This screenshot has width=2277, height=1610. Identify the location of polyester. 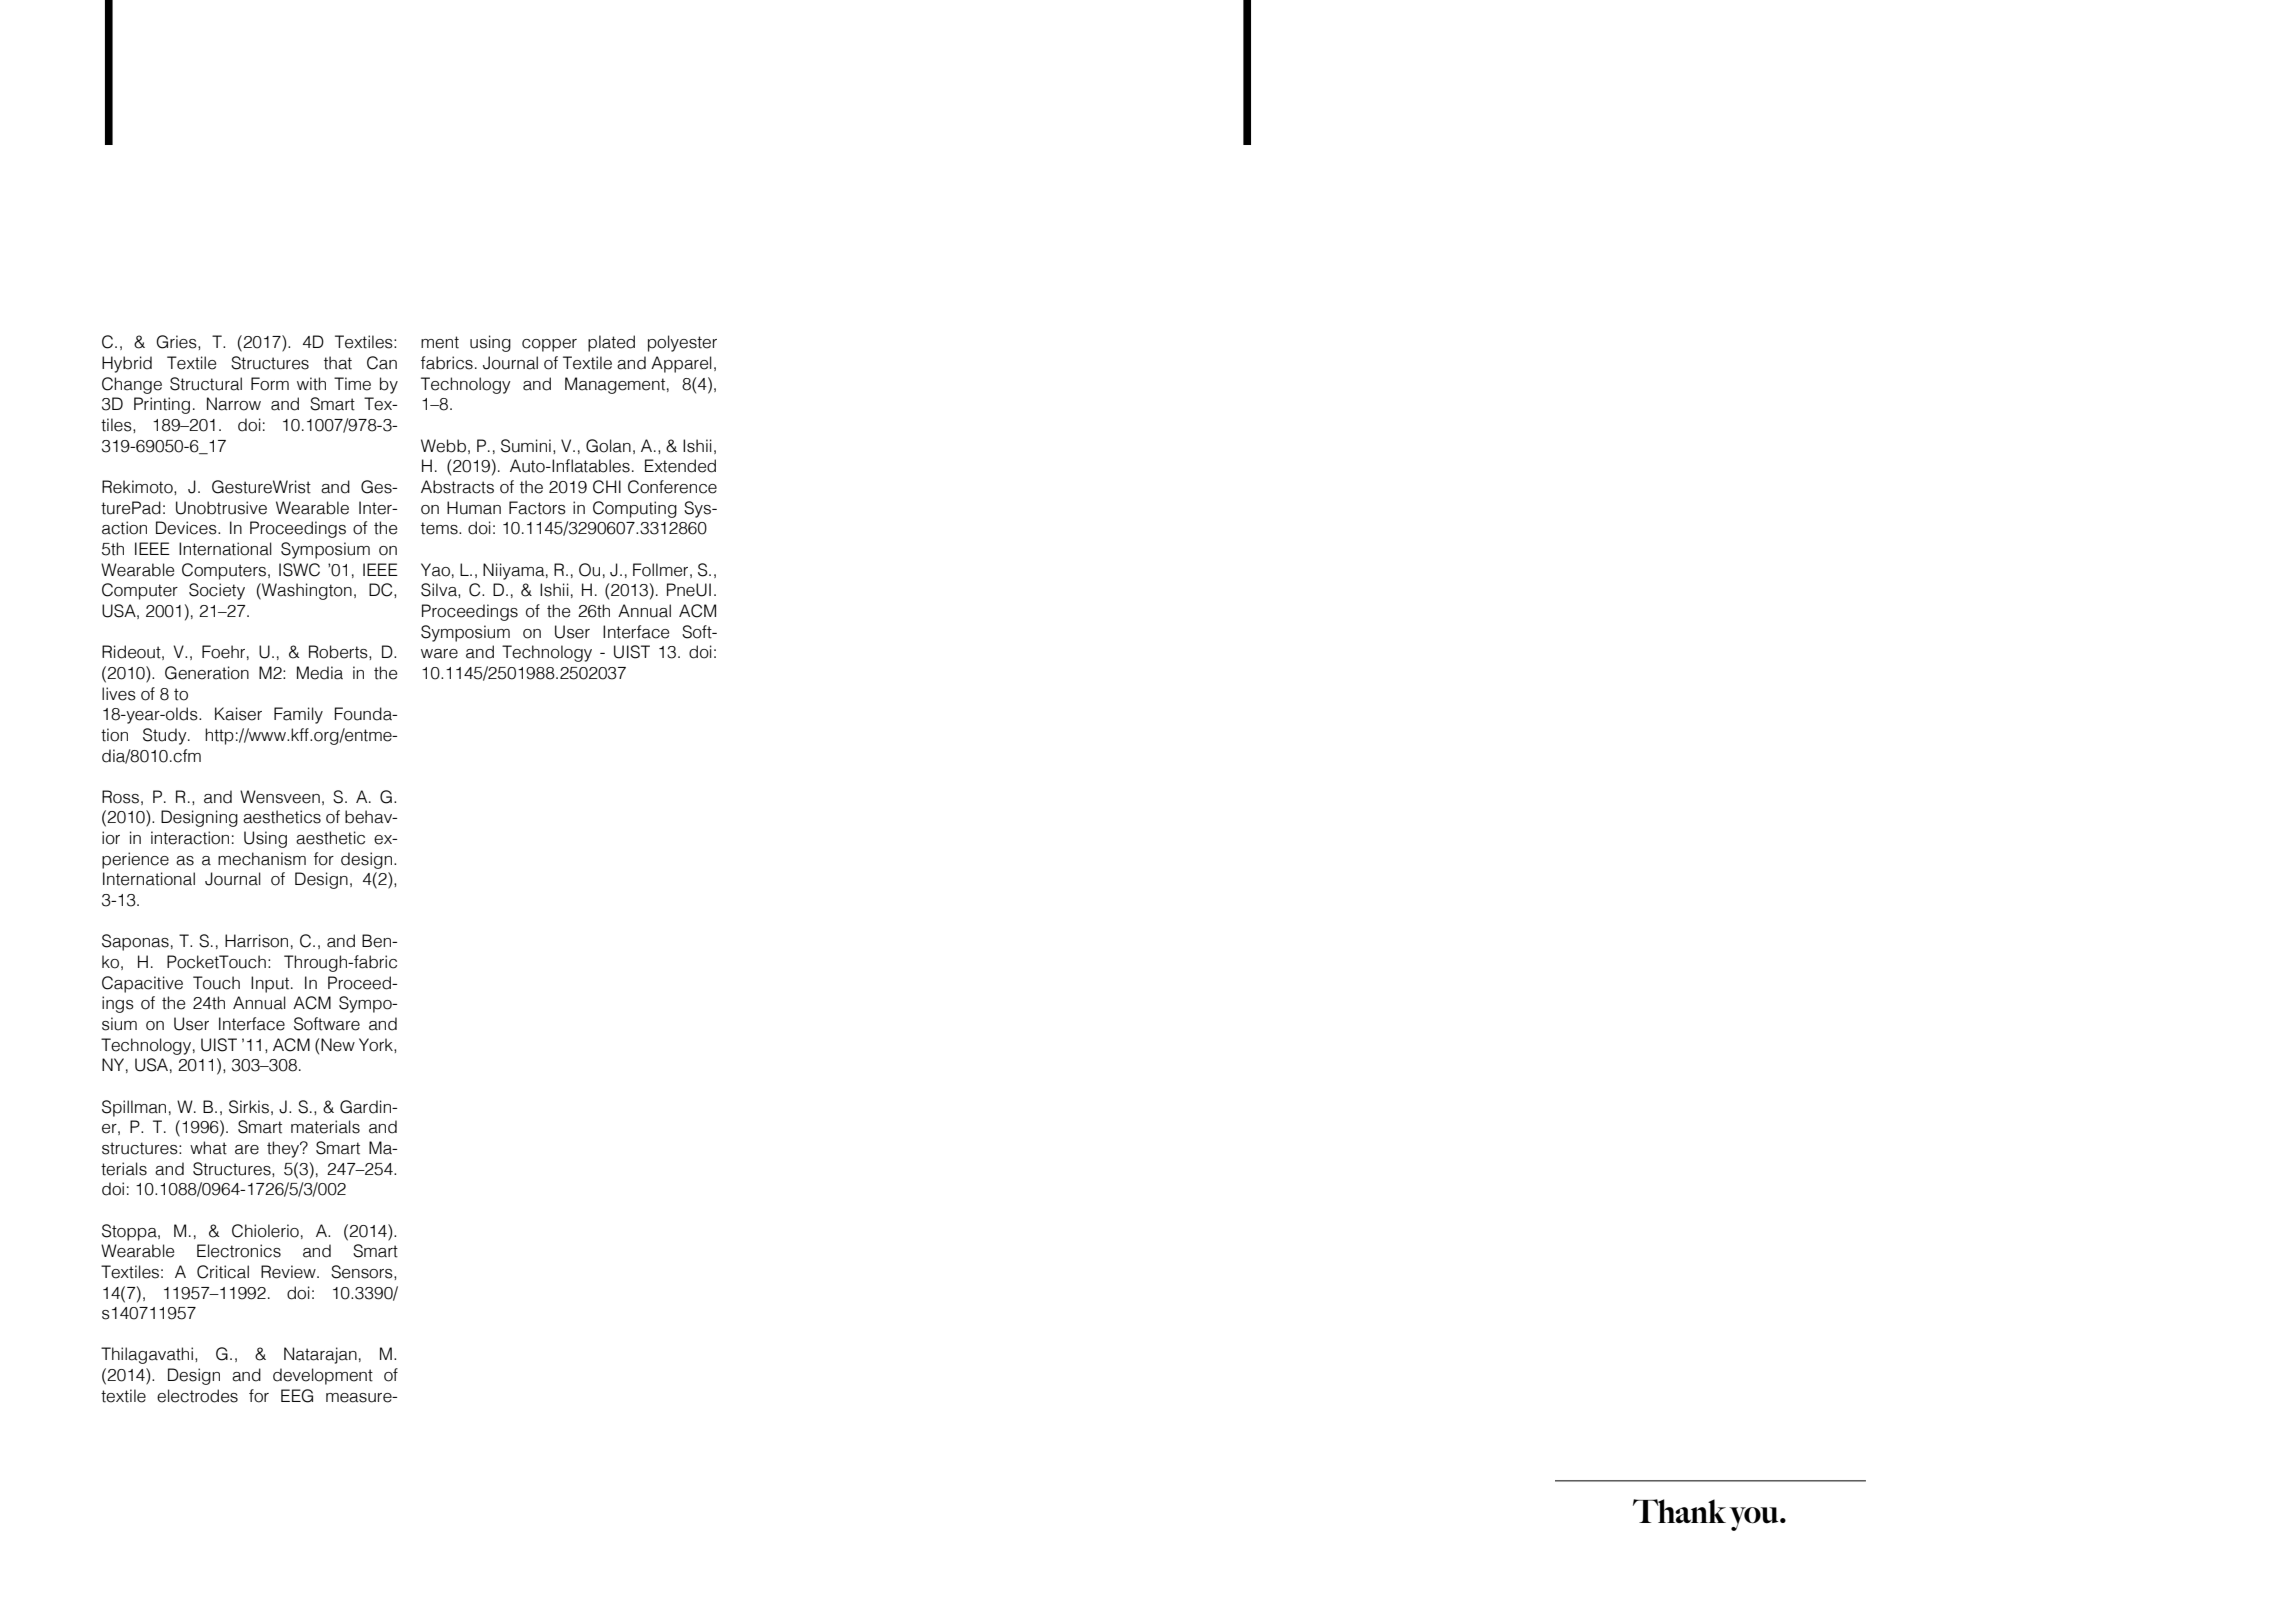
(682, 343).
